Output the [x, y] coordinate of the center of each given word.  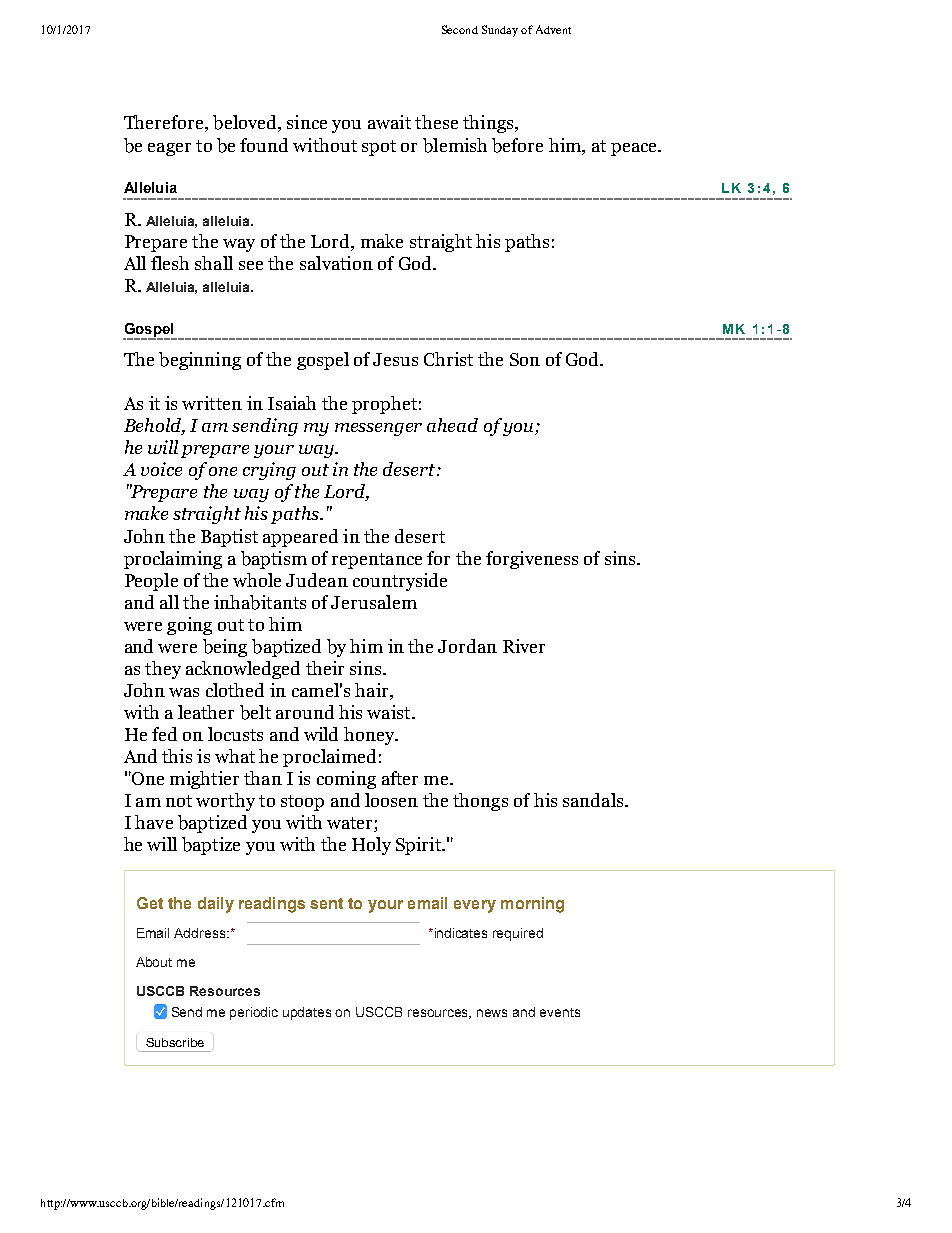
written [212, 403]
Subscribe [175, 1042]
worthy [225, 802]
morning [532, 905]
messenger [378, 429]
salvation [336, 263]
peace [635, 149]
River [524, 646]
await [389, 122]
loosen [391, 800]
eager [169, 149]
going [189, 626]
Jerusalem [374, 602]
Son [525, 359]
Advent [553, 29]
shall [214, 263]
